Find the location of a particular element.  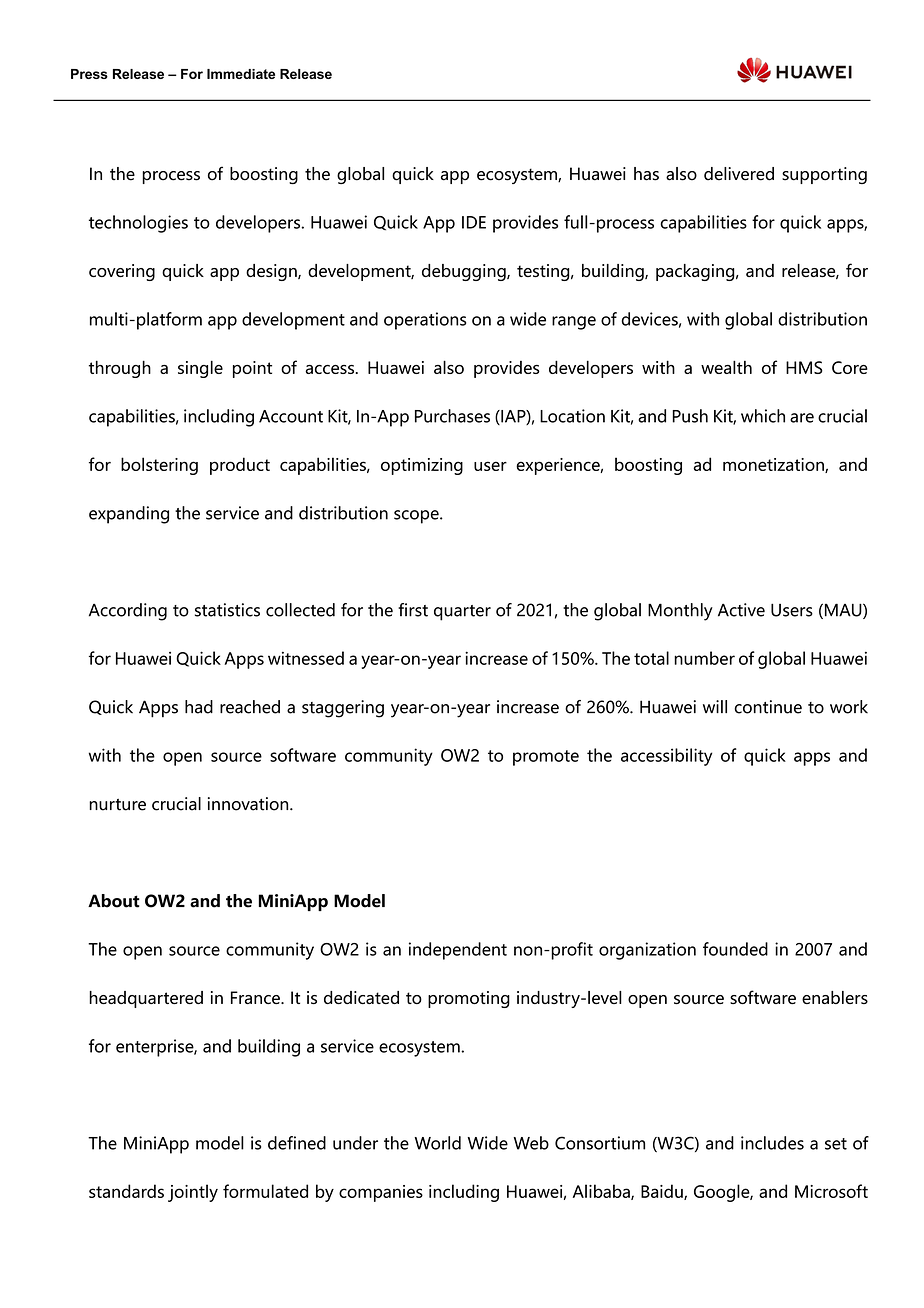

debugging is located at coordinates (465, 272).
